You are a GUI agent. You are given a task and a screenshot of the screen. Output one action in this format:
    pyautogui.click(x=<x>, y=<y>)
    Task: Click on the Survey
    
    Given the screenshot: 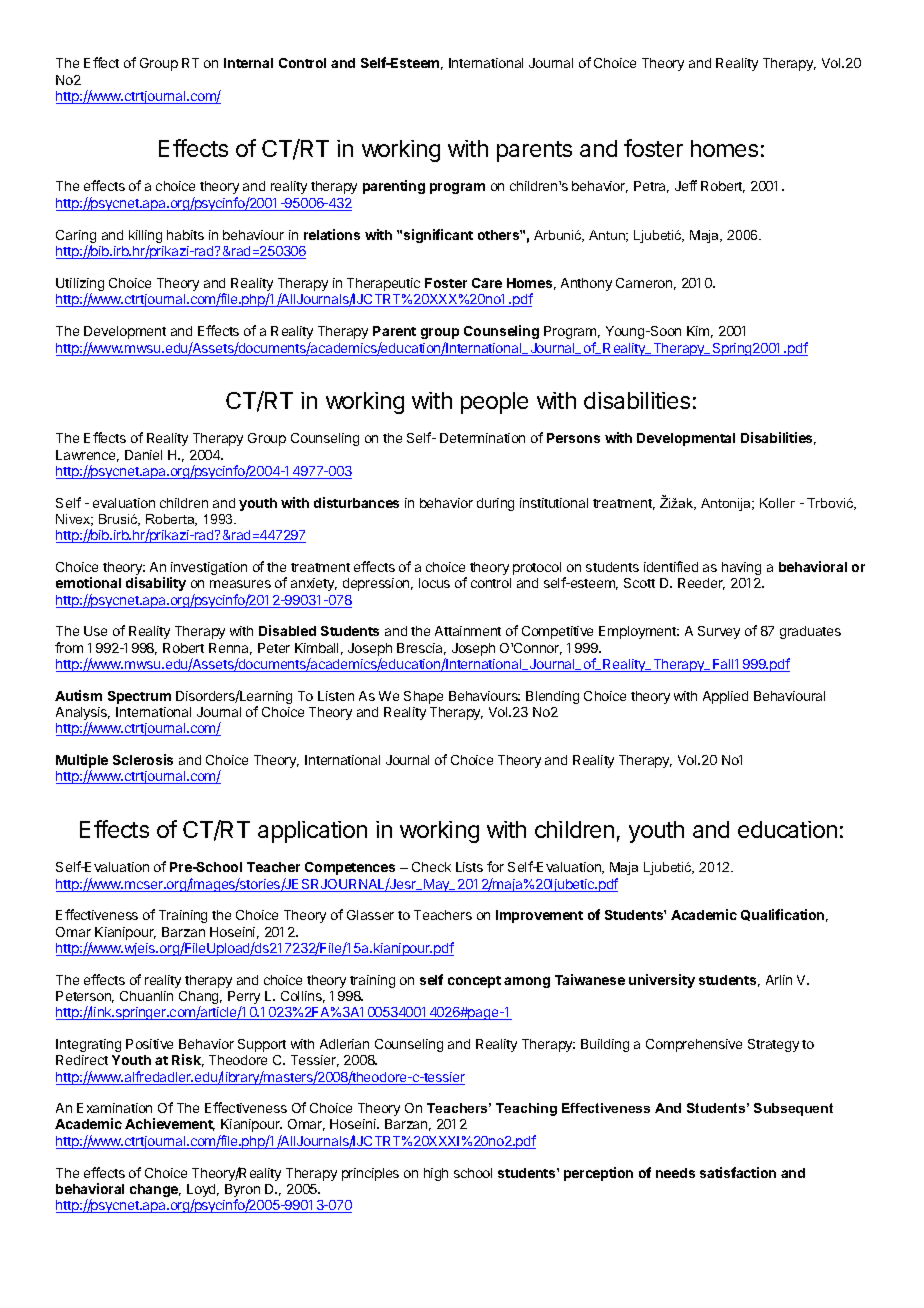 What is the action you would take?
    pyautogui.click(x=719, y=632)
